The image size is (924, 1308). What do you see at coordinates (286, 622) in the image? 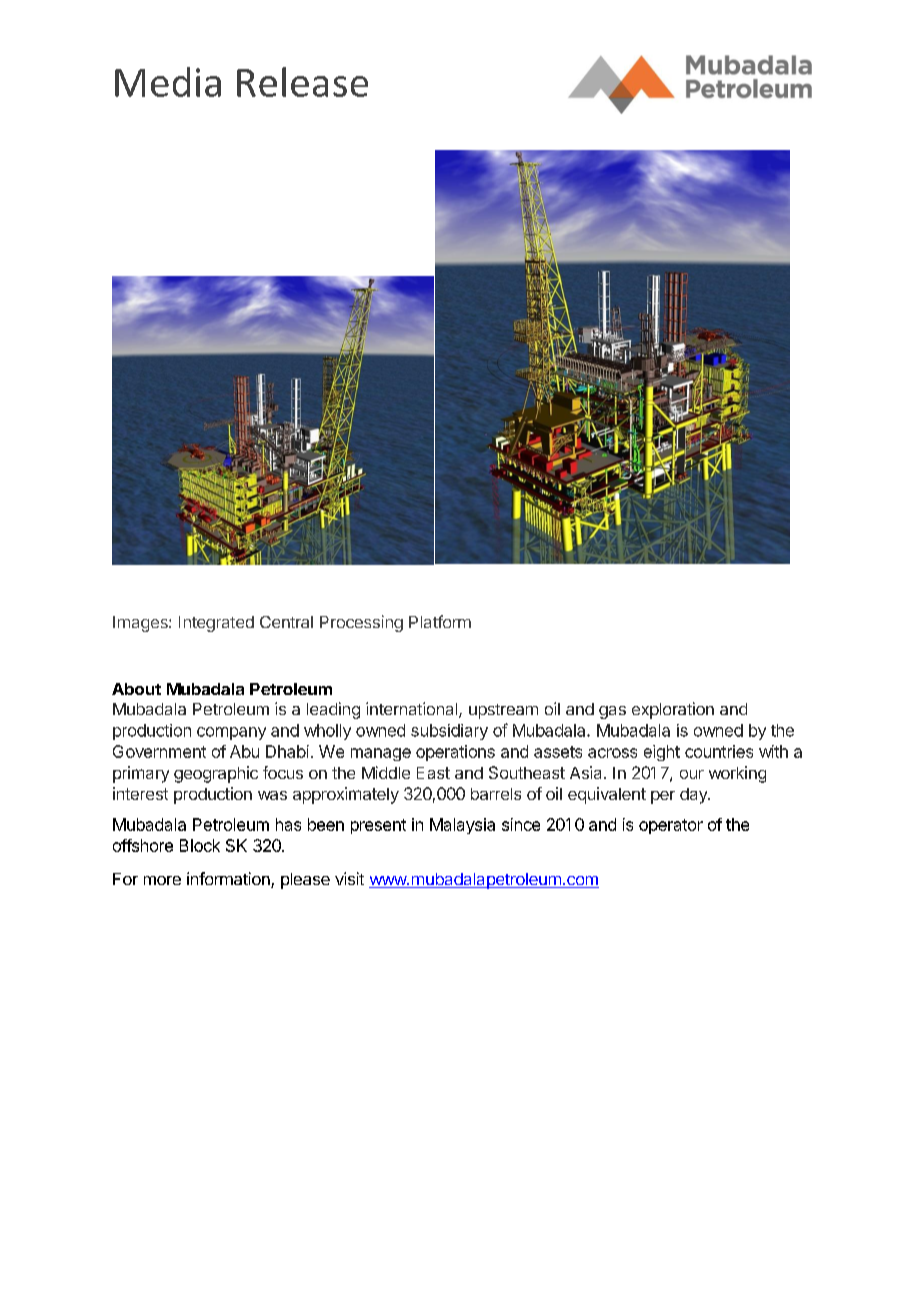
I see `Central` at bounding box center [286, 622].
